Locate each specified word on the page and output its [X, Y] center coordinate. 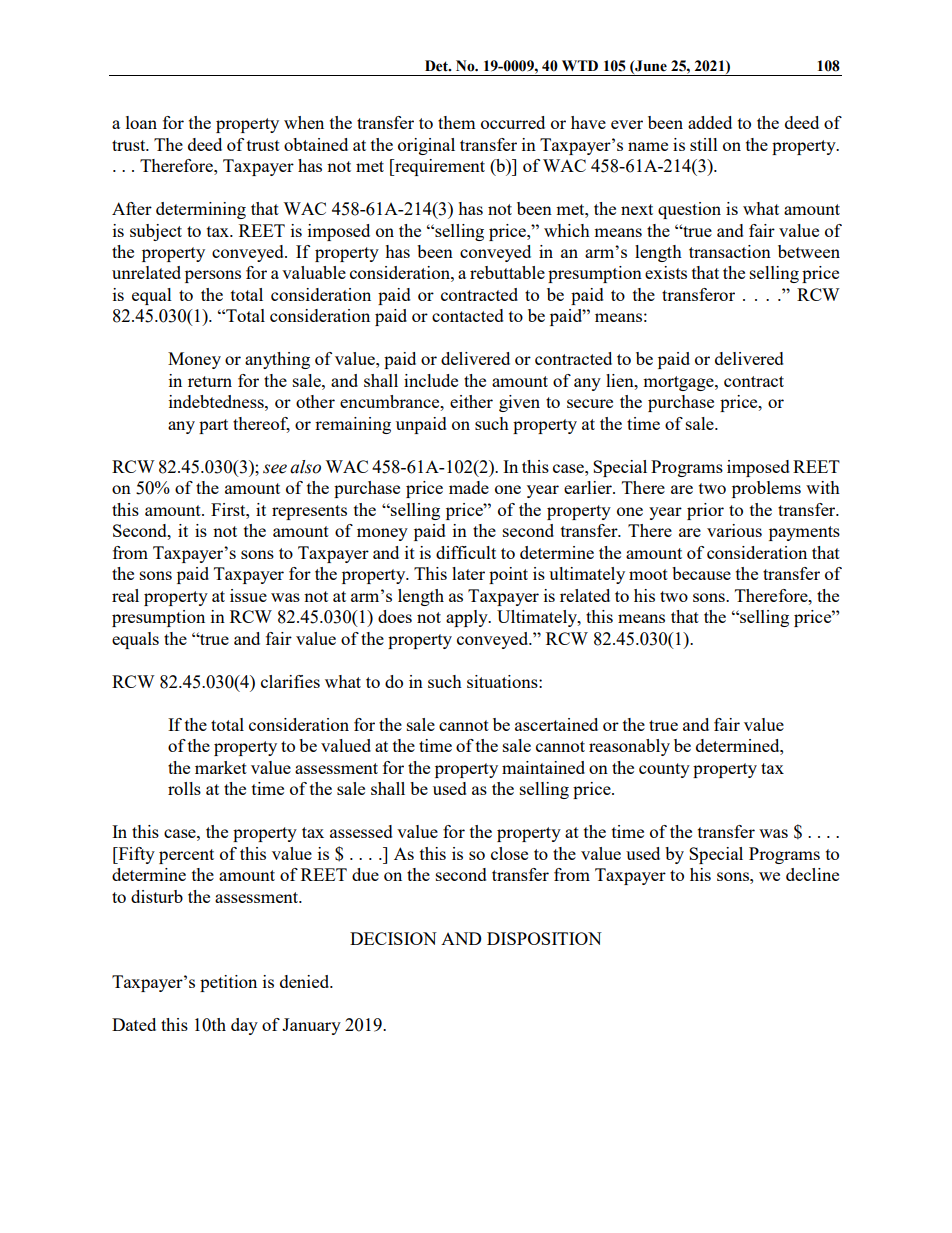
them [457, 122]
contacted [468, 315]
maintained [543, 767]
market [221, 767]
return [210, 381]
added [710, 122]
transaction [730, 251]
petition [228, 983]
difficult [466, 552]
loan [141, 122]
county [664, 770]
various [734, 530]
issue [248, 595]
